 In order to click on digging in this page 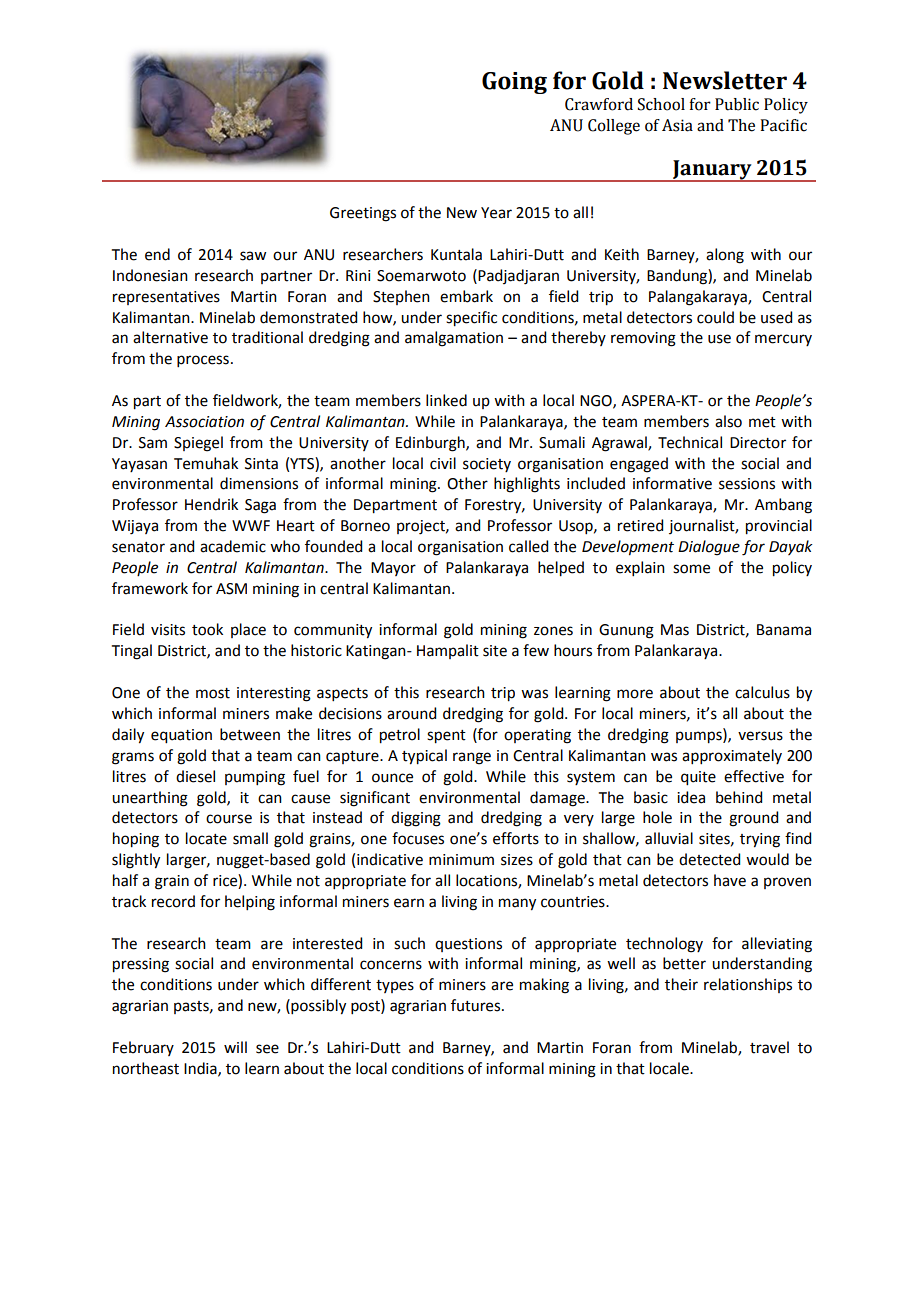, I will do `click(416, 819)`.
